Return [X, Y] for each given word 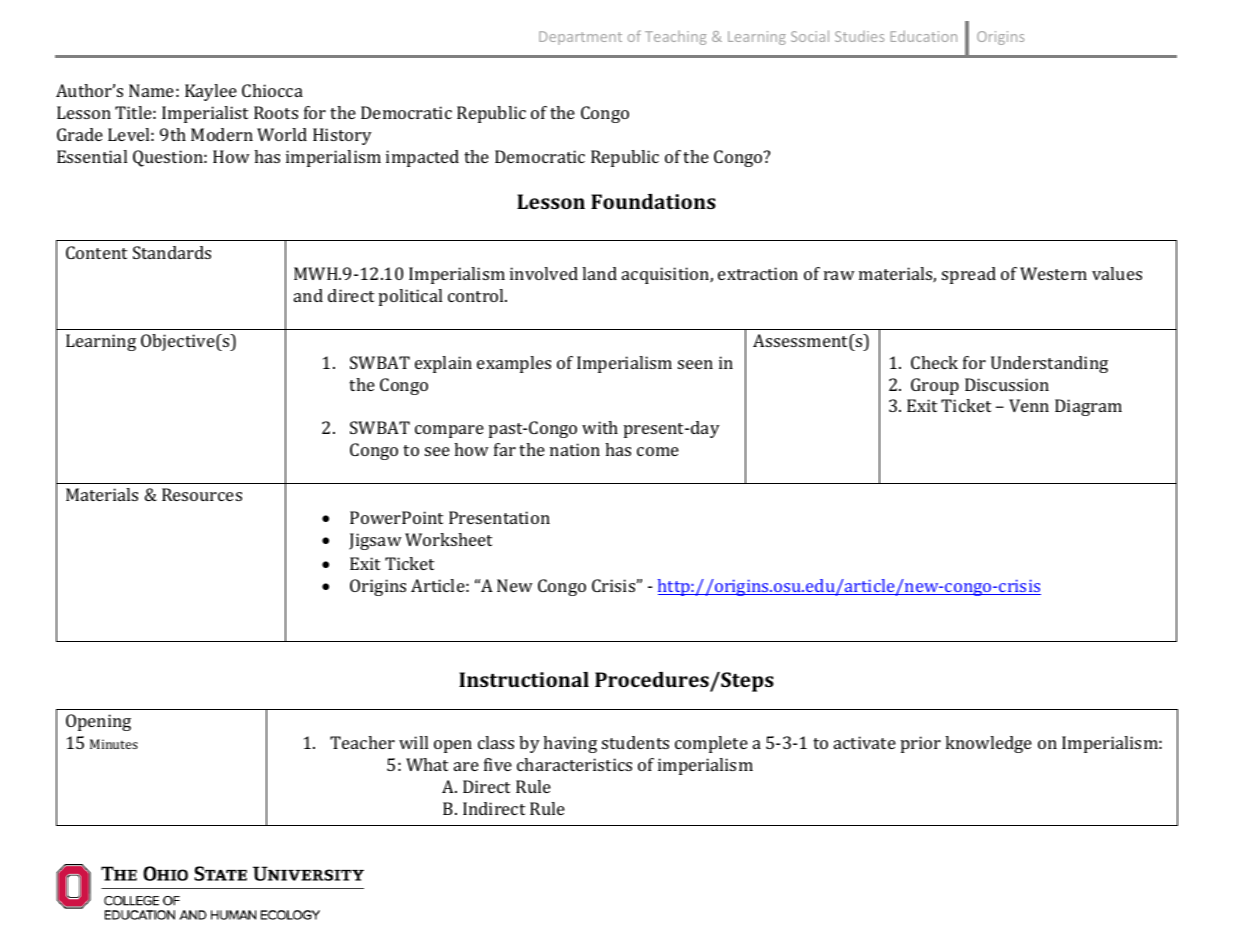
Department [580, 38]
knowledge [988, 744]
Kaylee [211, 92]
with [600, 427]
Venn [1029, 405]
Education [923, 36]
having [570, 744]
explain [443, 364]
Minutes [114, 744]
